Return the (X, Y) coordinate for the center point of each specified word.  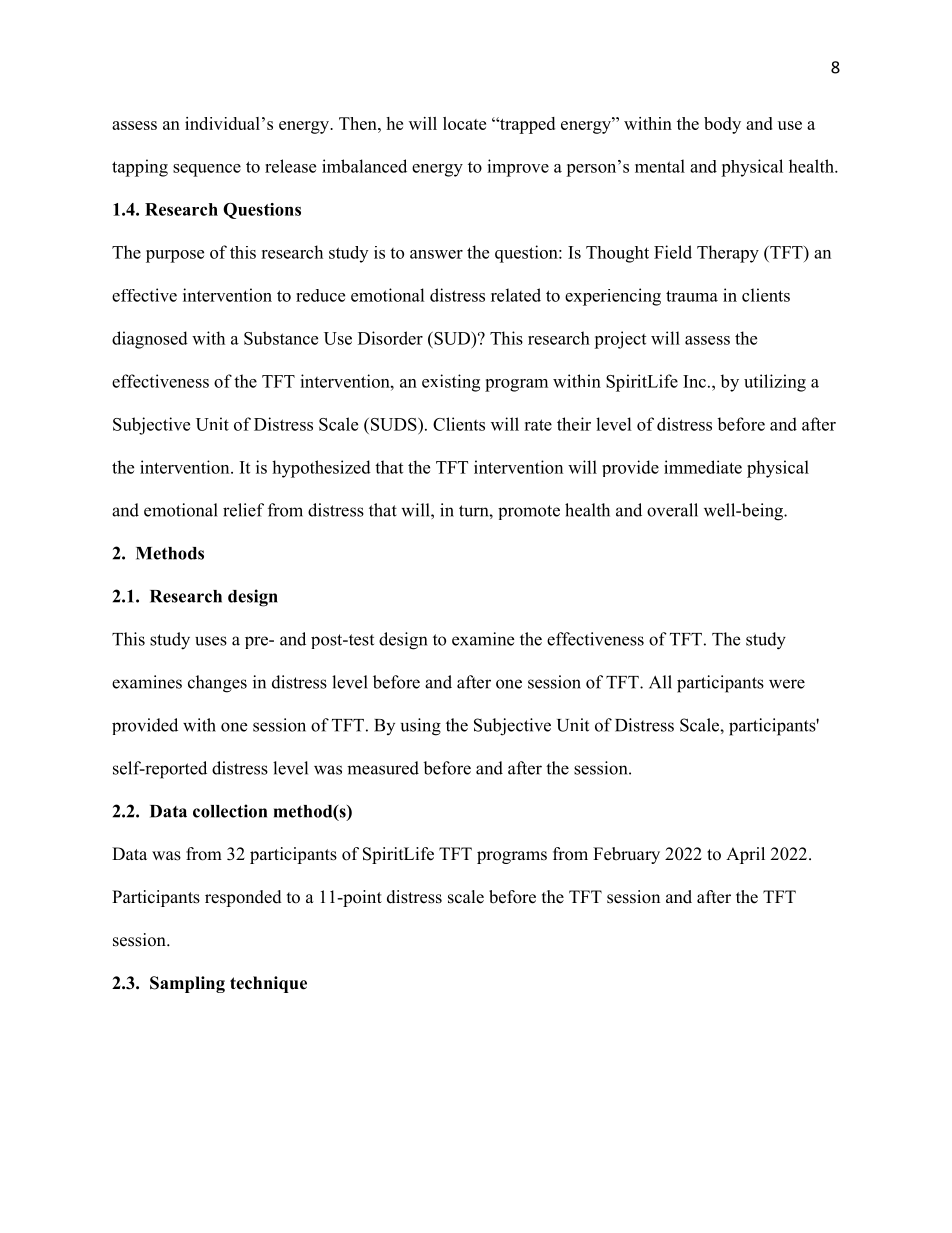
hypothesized (321, 469)
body (722, 125)
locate (464, 123)
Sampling (187, 984)
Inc (694, 381)
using (421, 727)
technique (268, 984)
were (787, 684)
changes (217, 684)
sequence (207, 170)
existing (451, 383)
